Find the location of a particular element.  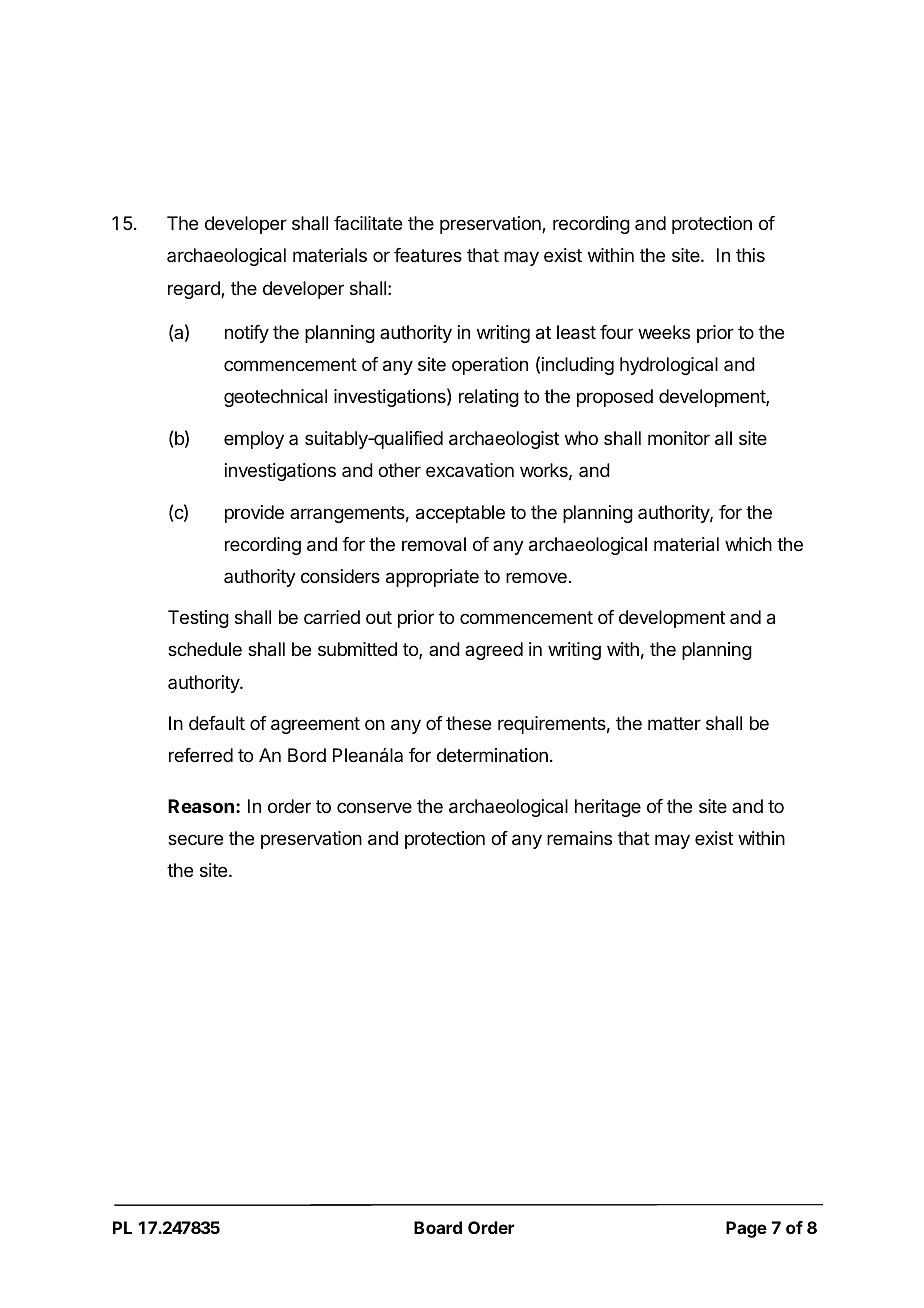

Page is located at coordinates (746, 1229).
